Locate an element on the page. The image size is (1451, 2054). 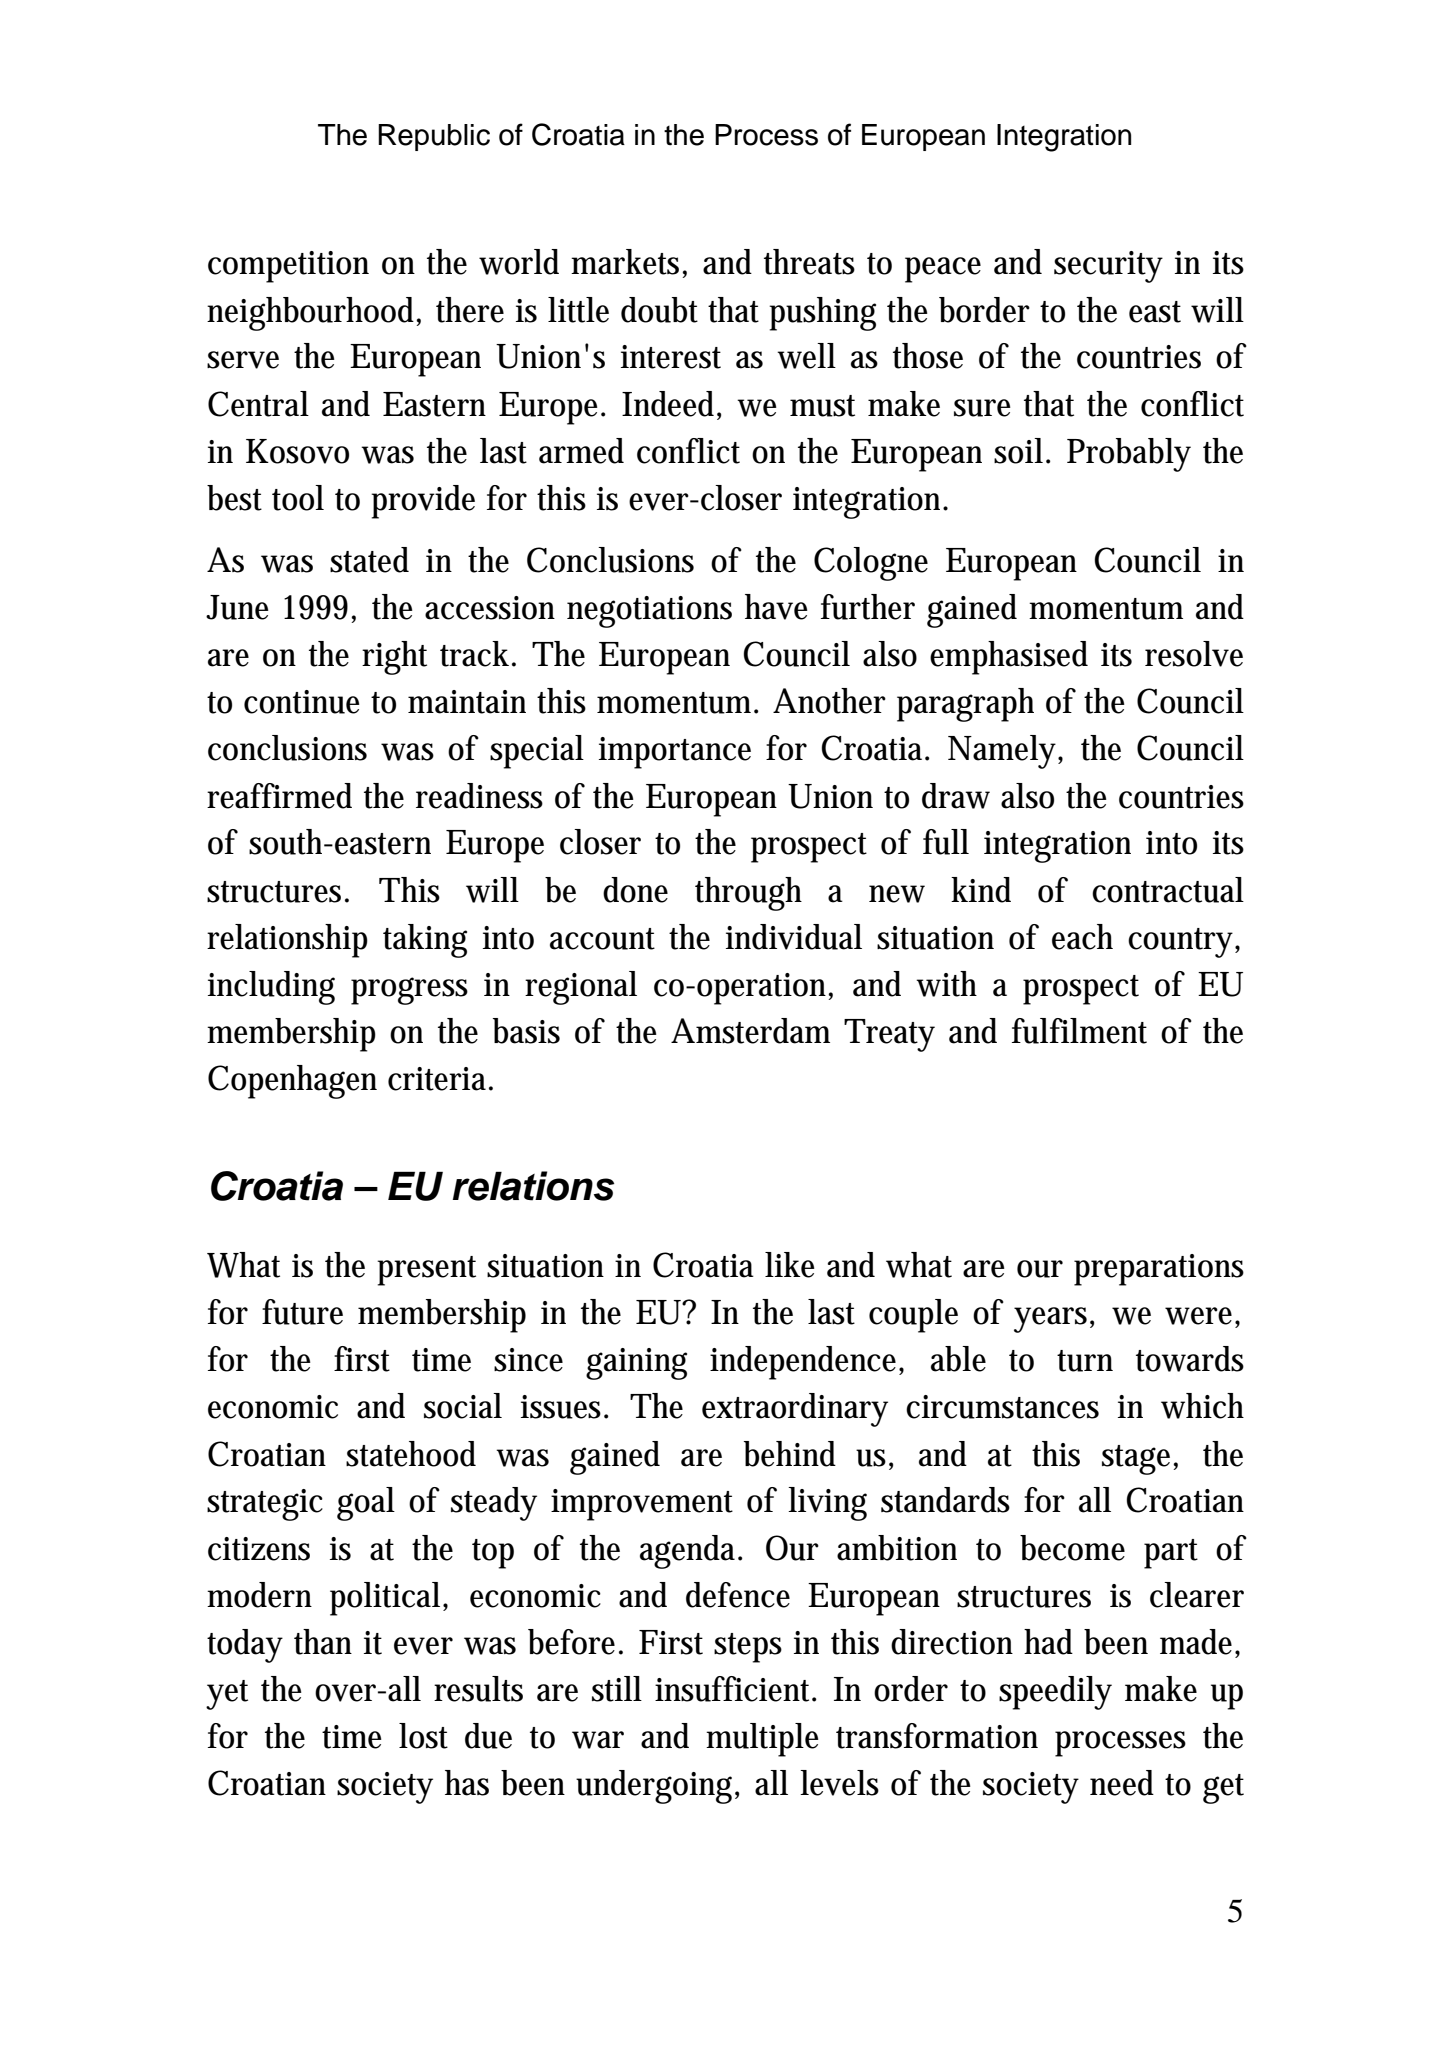
Republic is located at coordinates (434, 137).
